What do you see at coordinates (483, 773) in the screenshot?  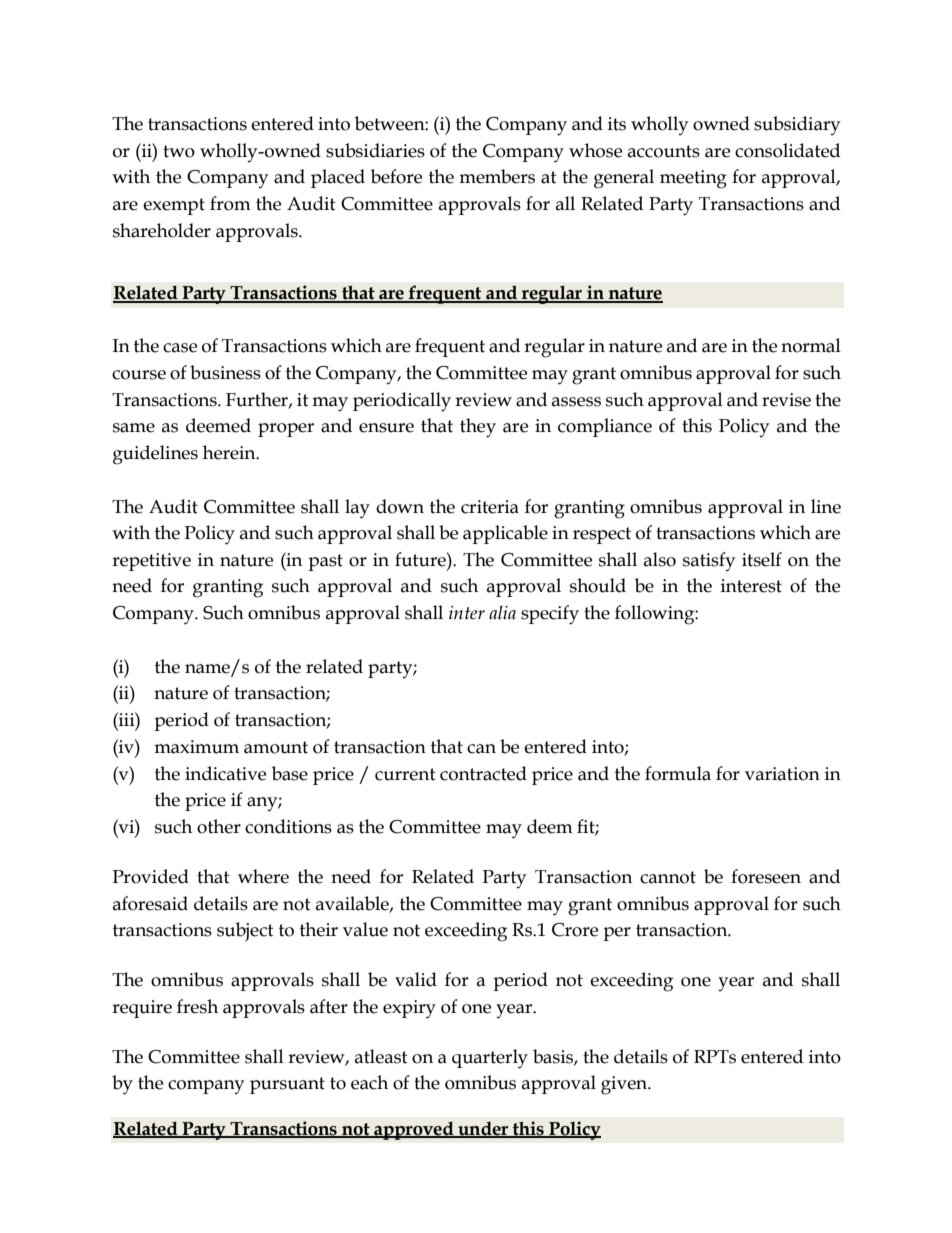 I see `contracted` at bounding box center [483, 773].
